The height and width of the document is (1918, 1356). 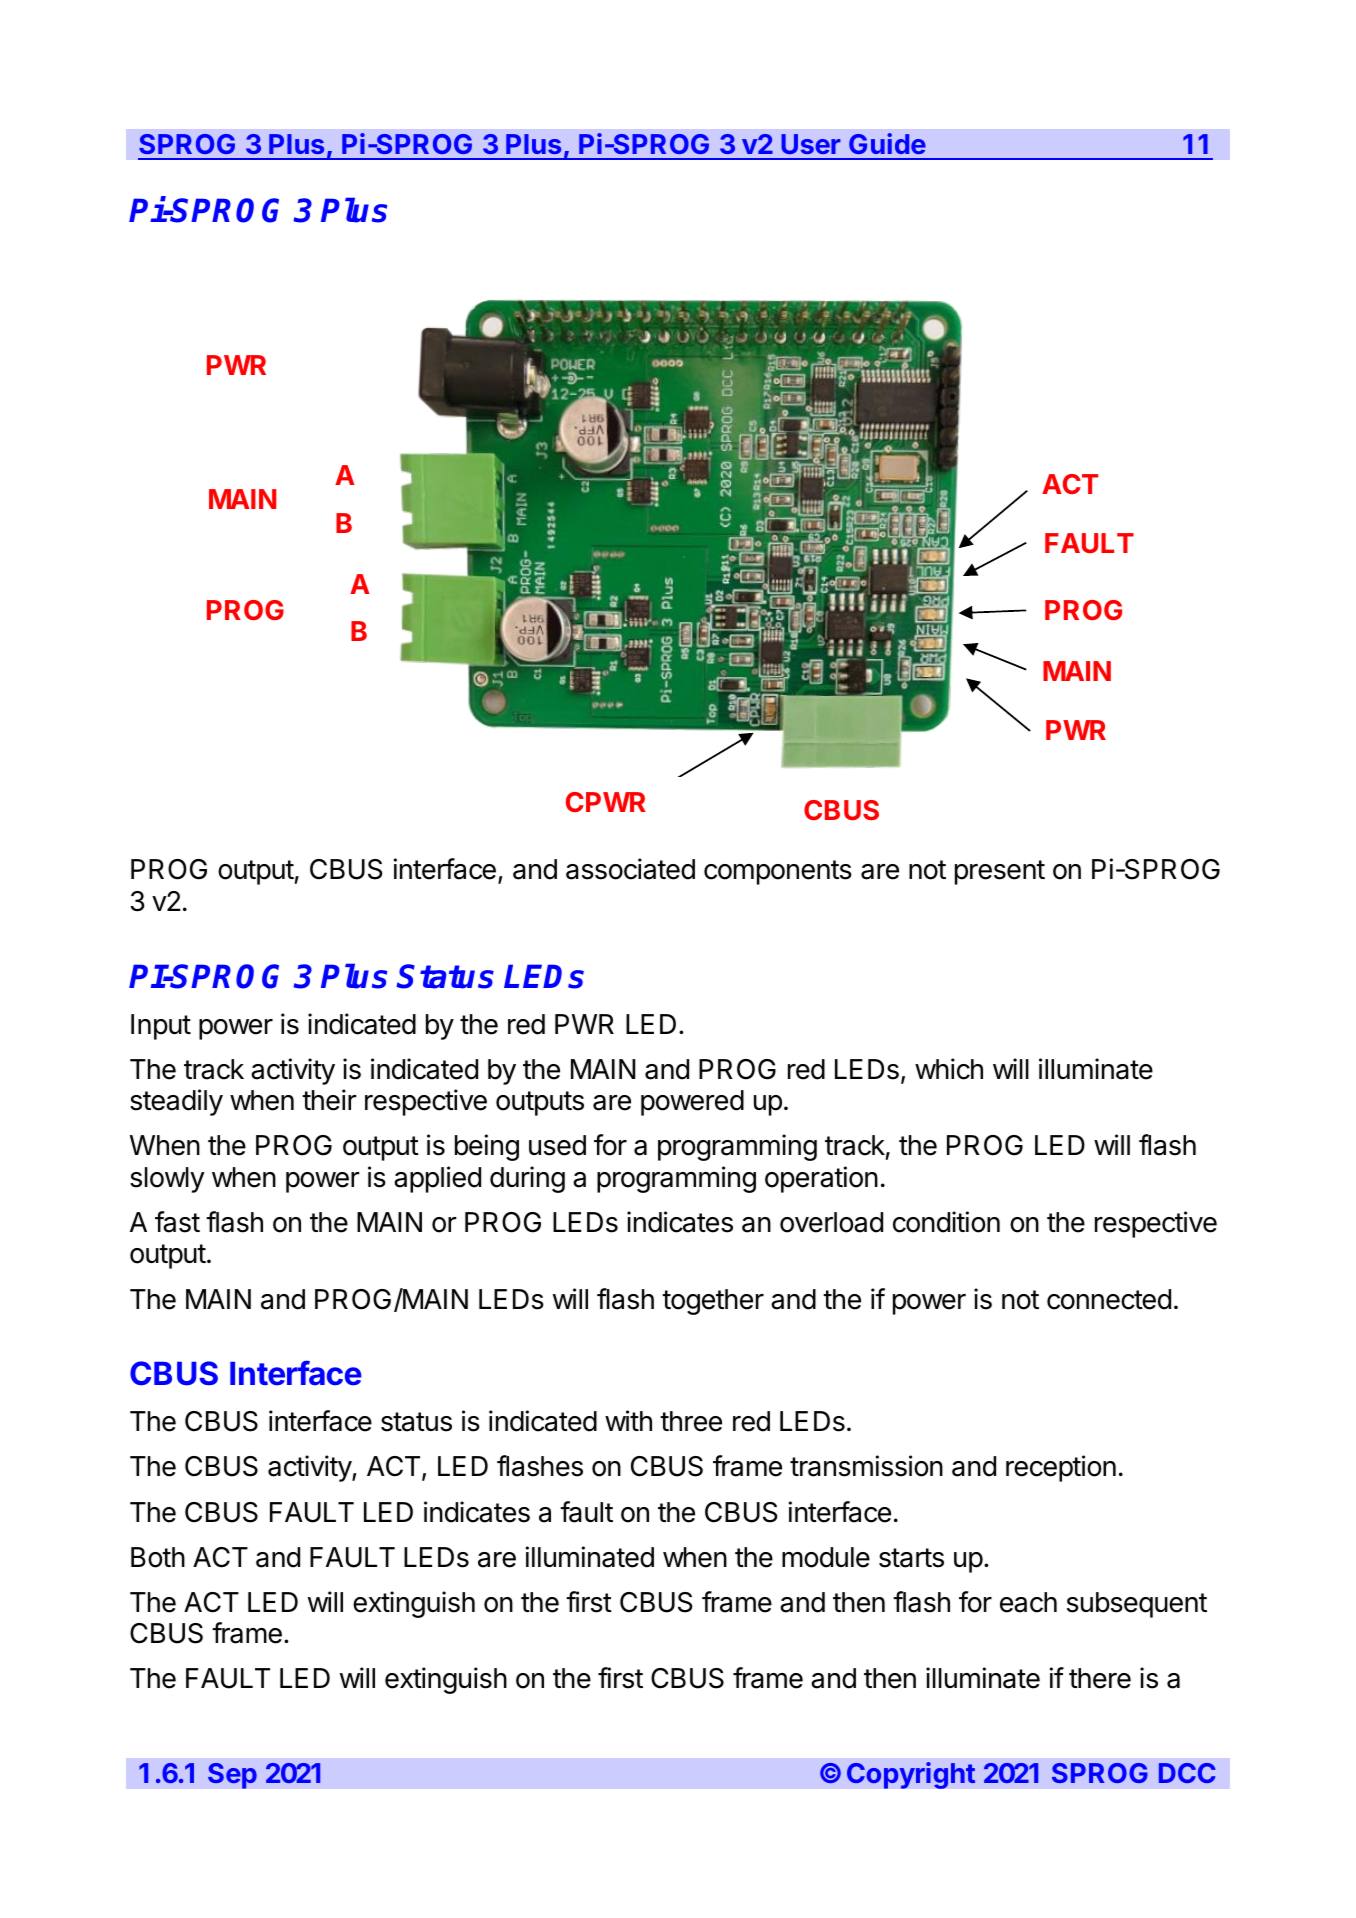 I want to click on three, so click(x=691, y=1421).
